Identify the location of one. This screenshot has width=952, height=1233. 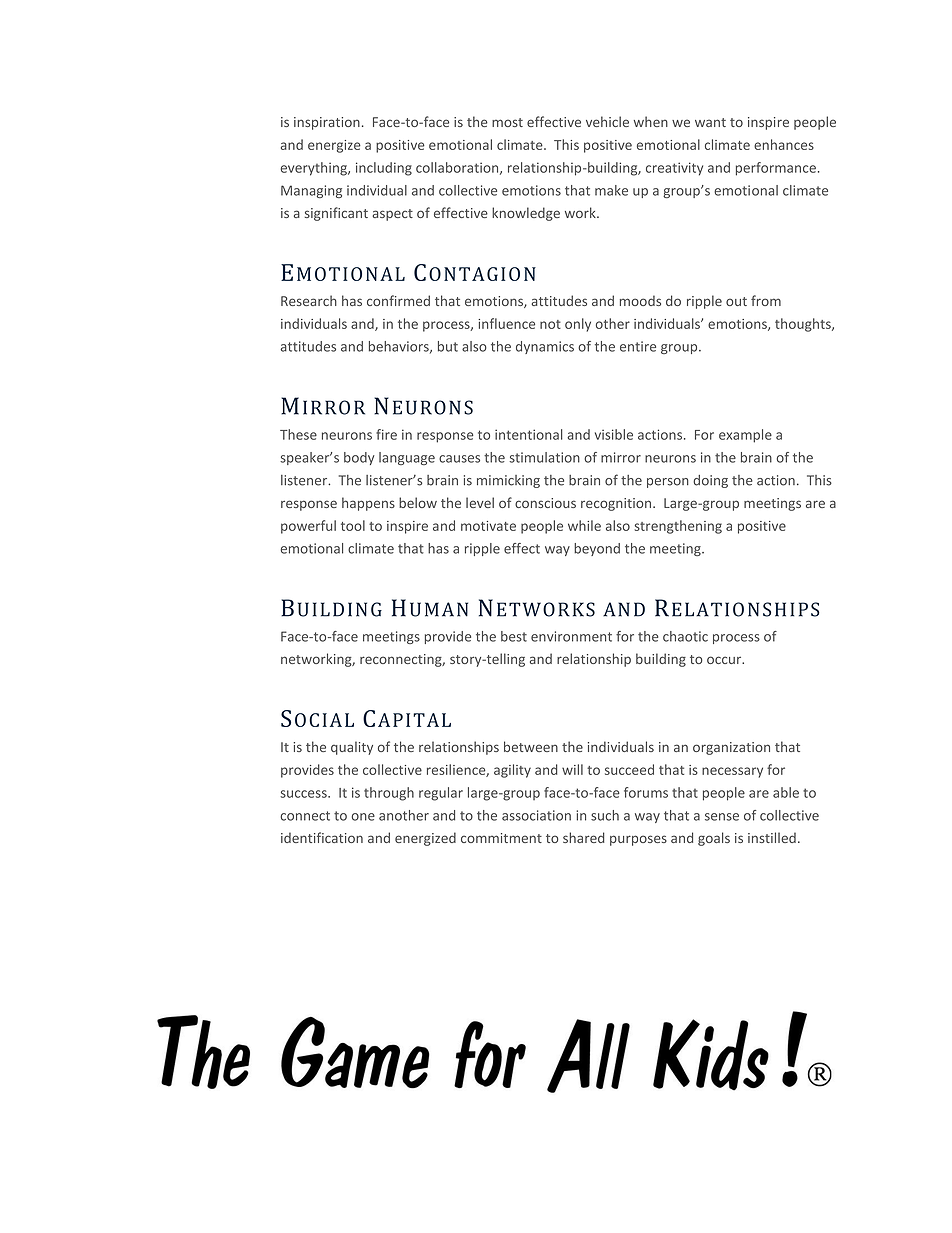
(363, 817).
